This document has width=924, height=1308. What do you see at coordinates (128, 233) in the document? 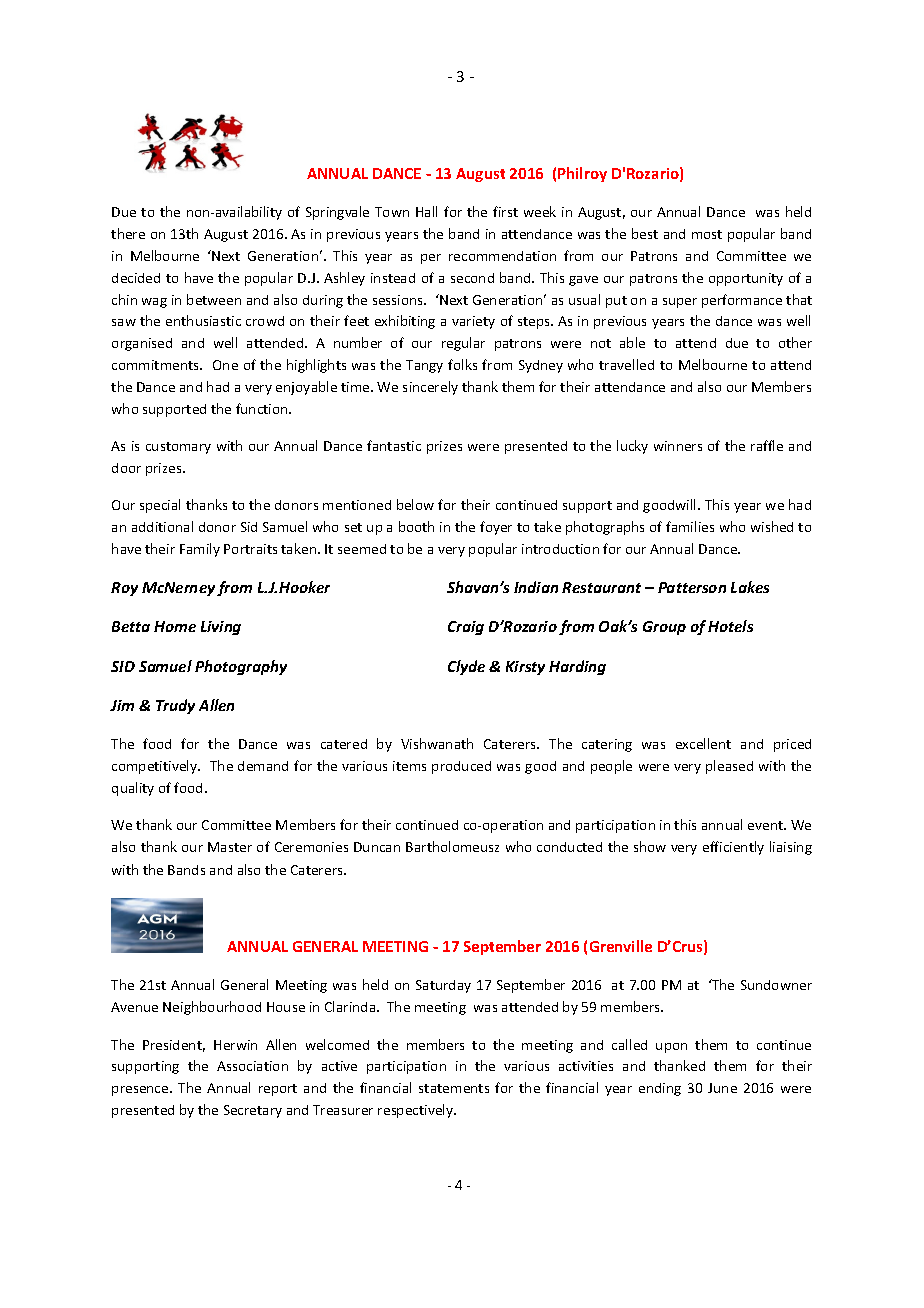
I see `there` at bounding box center [128, 233].
